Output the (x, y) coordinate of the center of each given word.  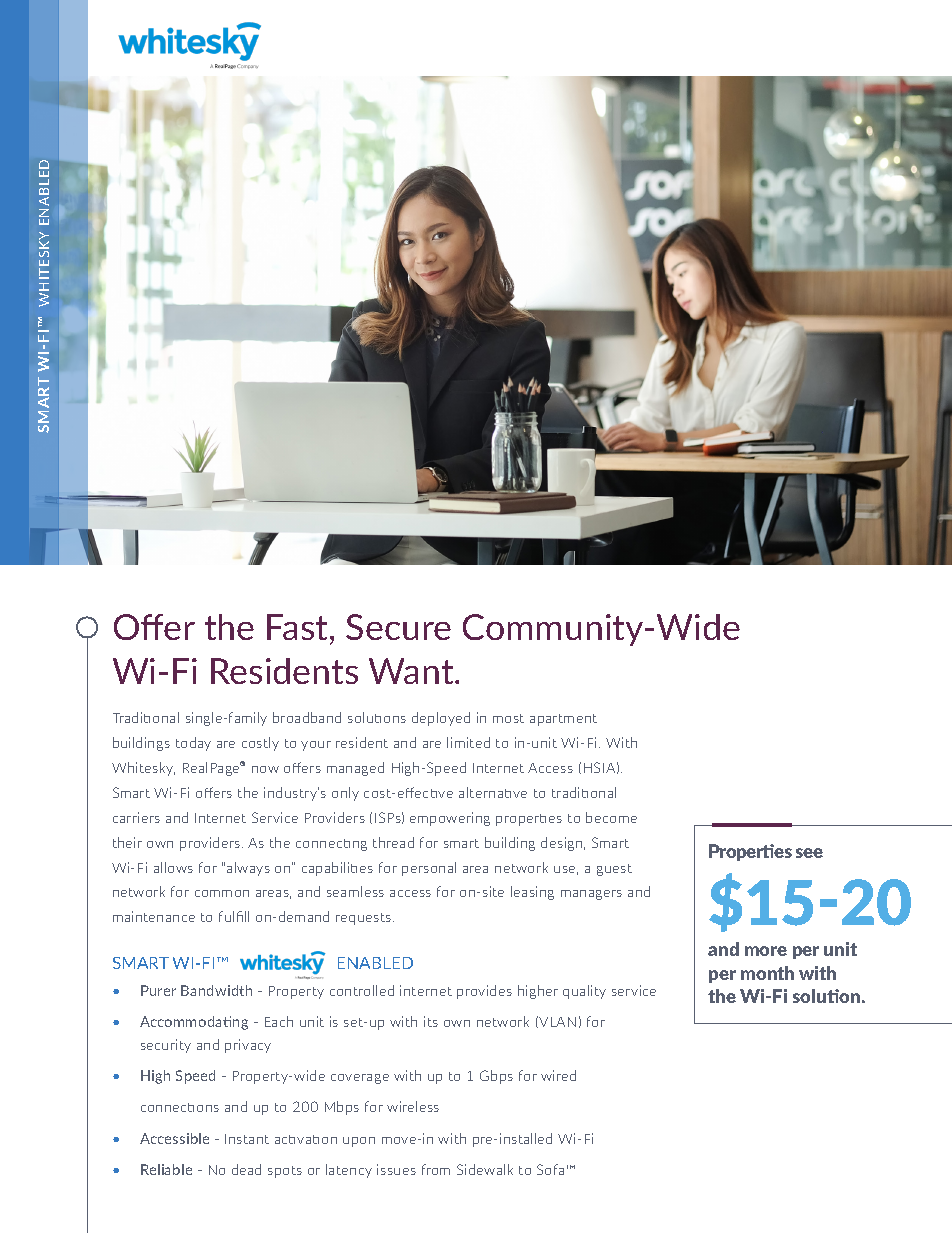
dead (246, 1169)
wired (558, 1075)
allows (173, 867)
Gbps (496, 1077)
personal (429, 869)
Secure (398, 627)
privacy (248, 1046)
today (193, 744)
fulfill (234, 916)
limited (468, 742)
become (611, 817)
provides (484, 992)
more (766, 951)
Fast (299, 629)
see (809, 853)
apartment (563, 720)
